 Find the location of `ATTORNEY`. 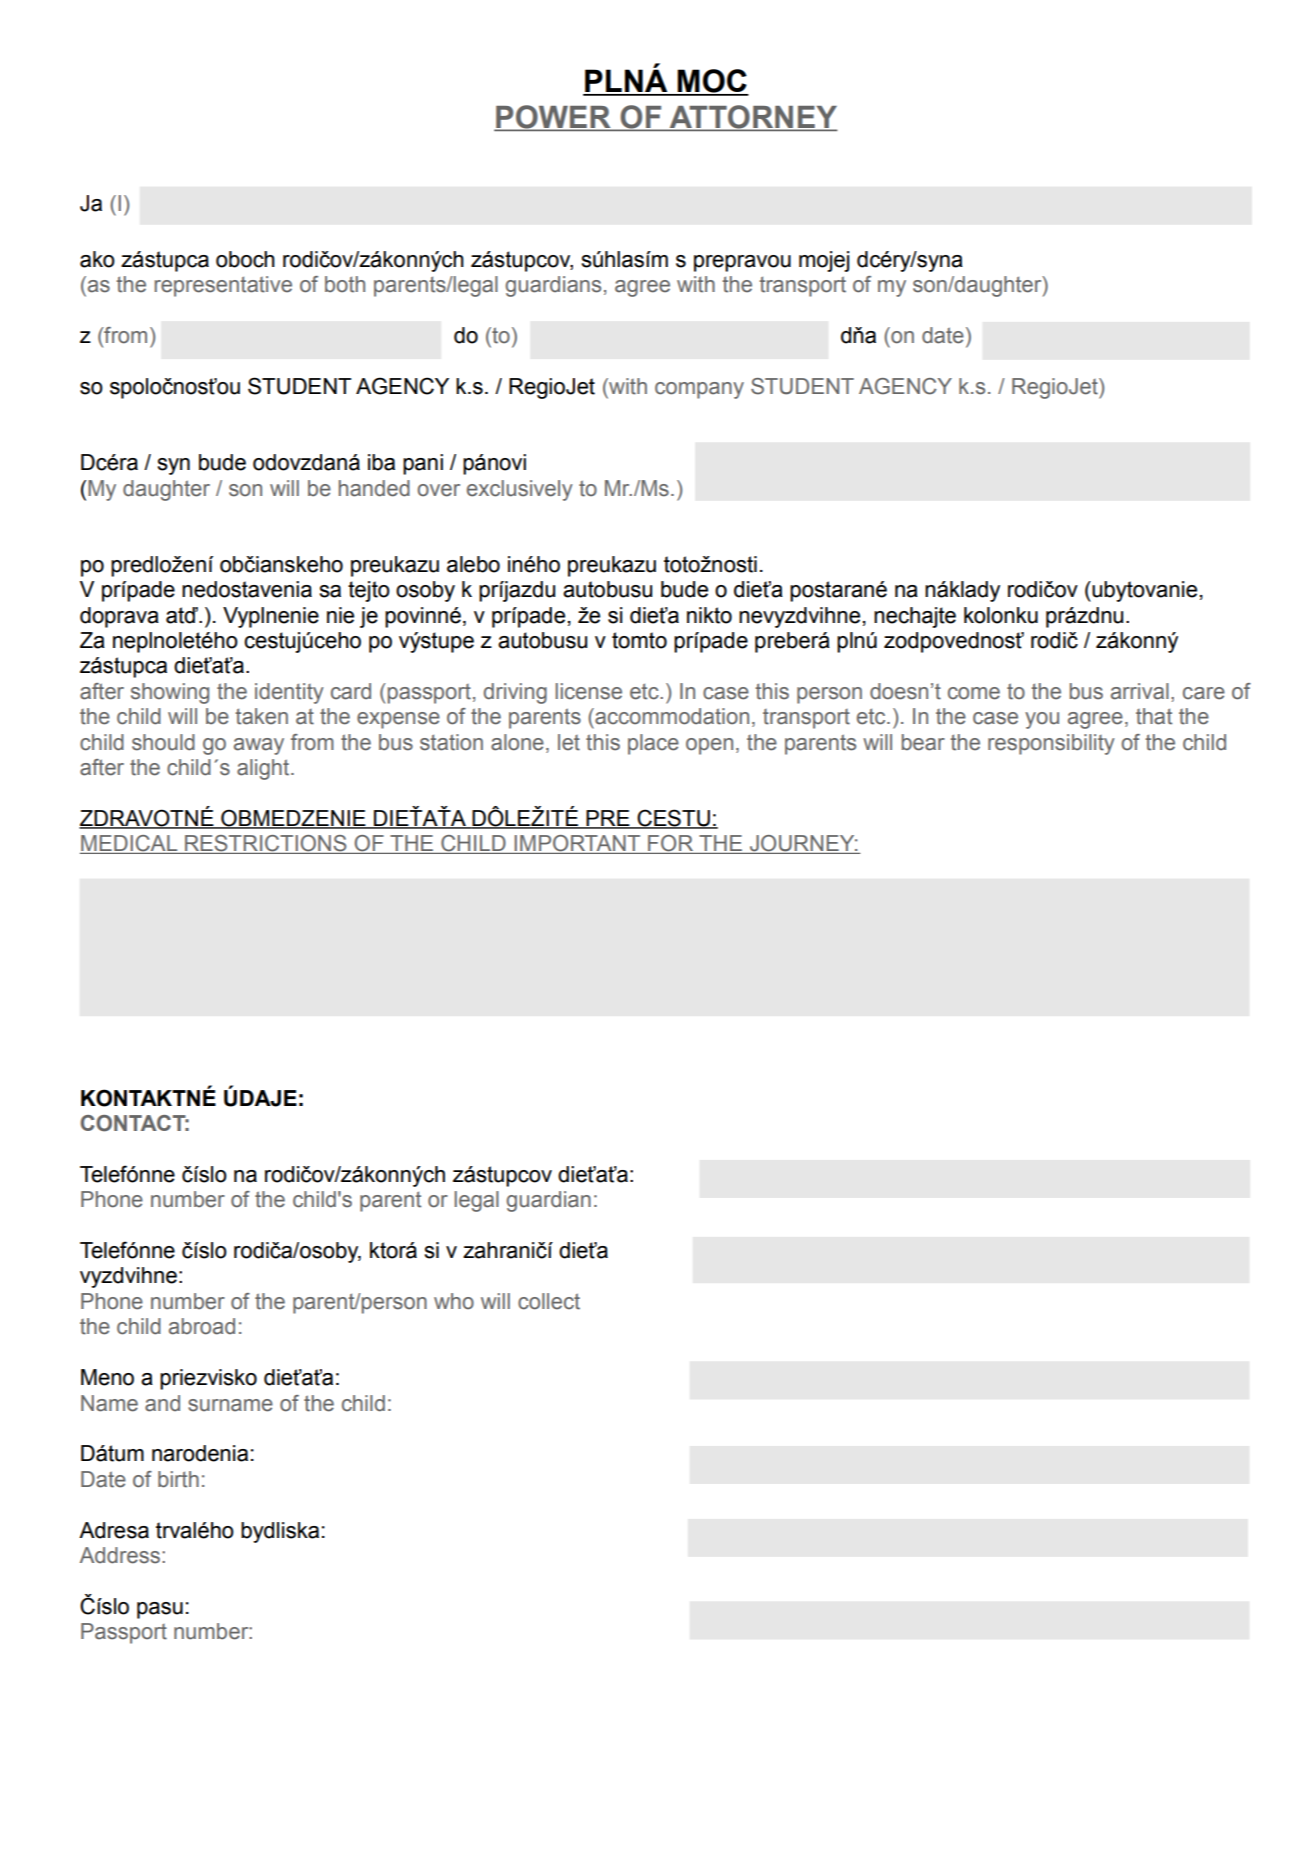

ATTORNEY is located at coordinates (753, 118).
